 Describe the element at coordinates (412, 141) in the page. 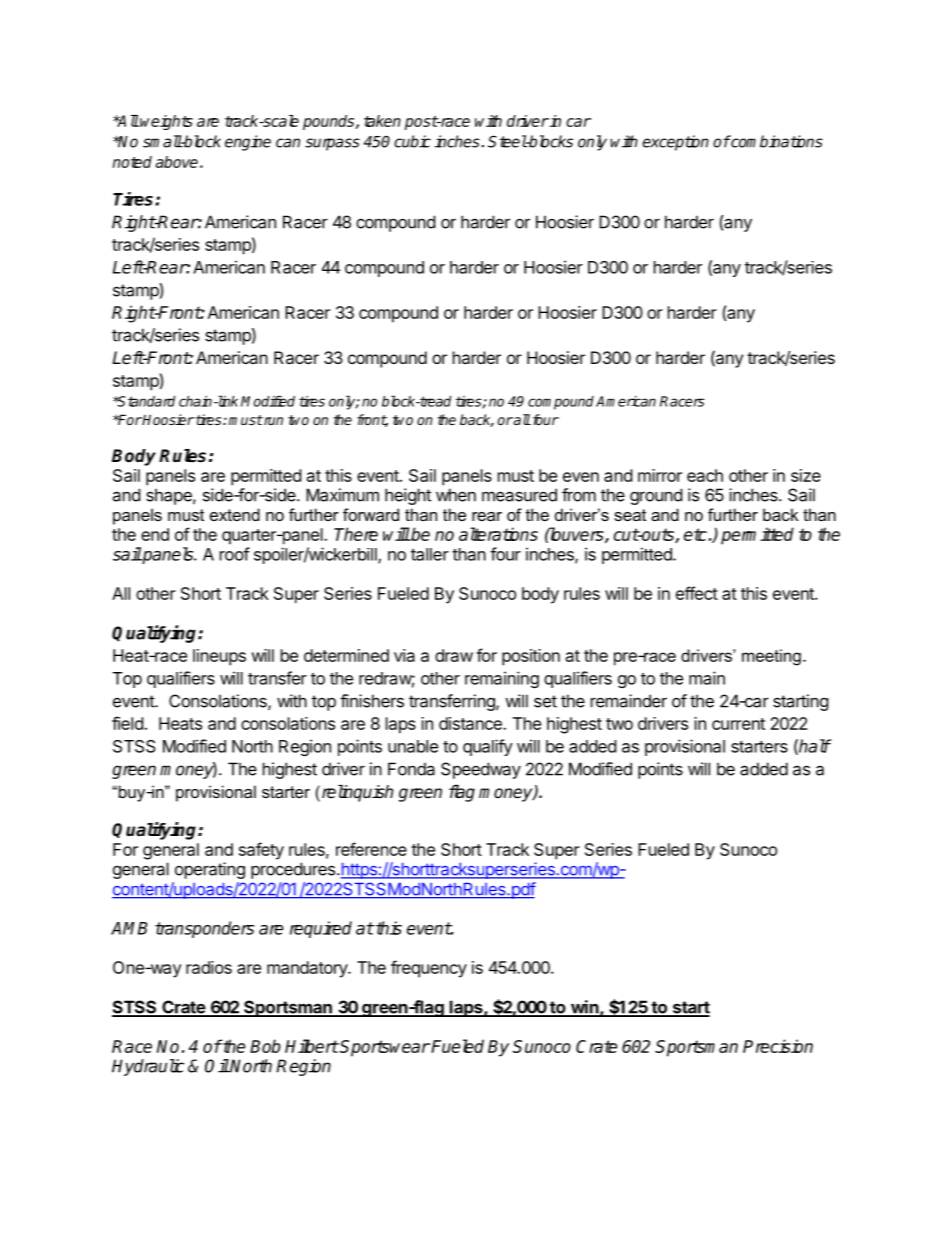

I see `cubic` at that location.
